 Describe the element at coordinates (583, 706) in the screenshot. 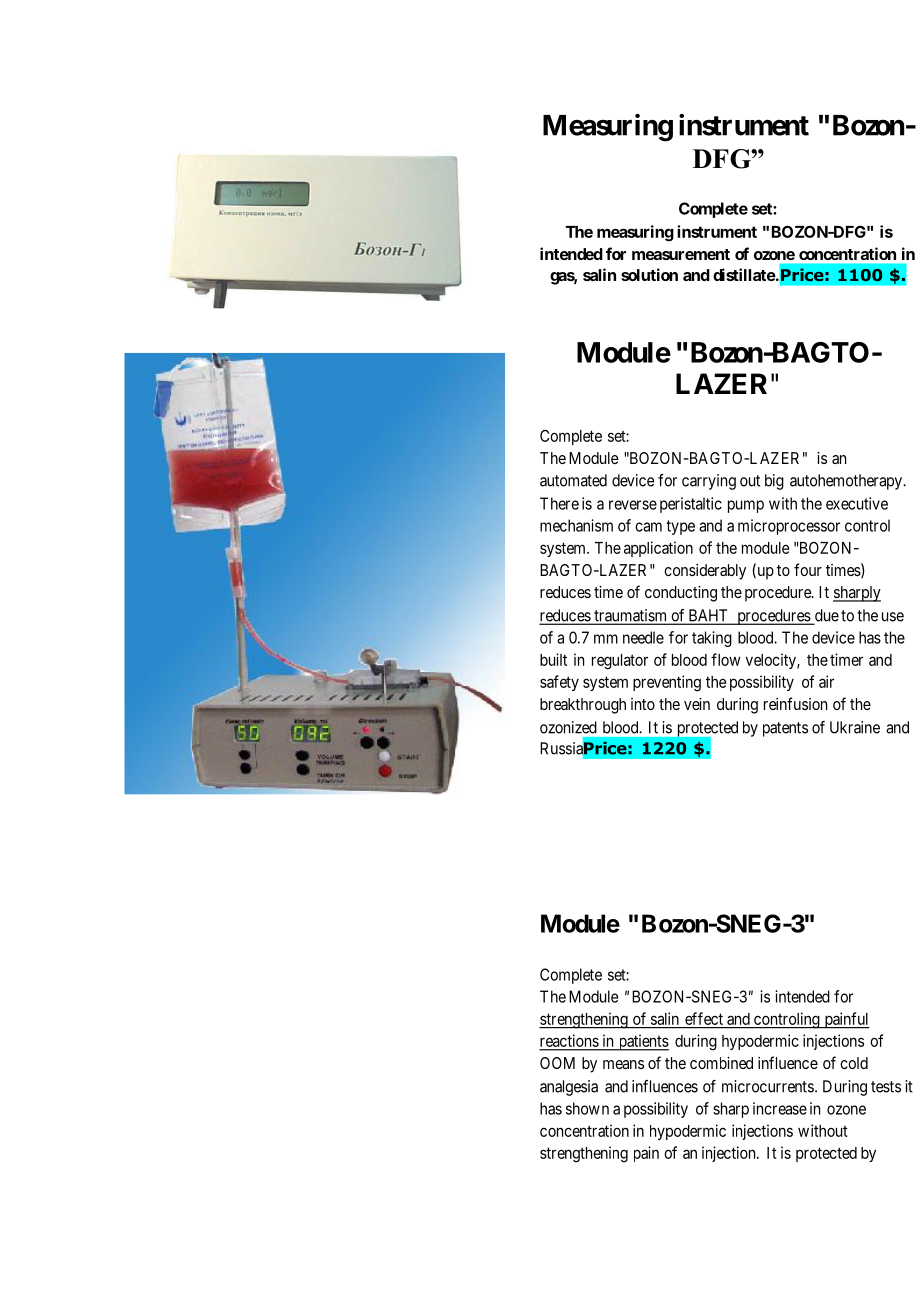

I see `breakthrough` at that location.
